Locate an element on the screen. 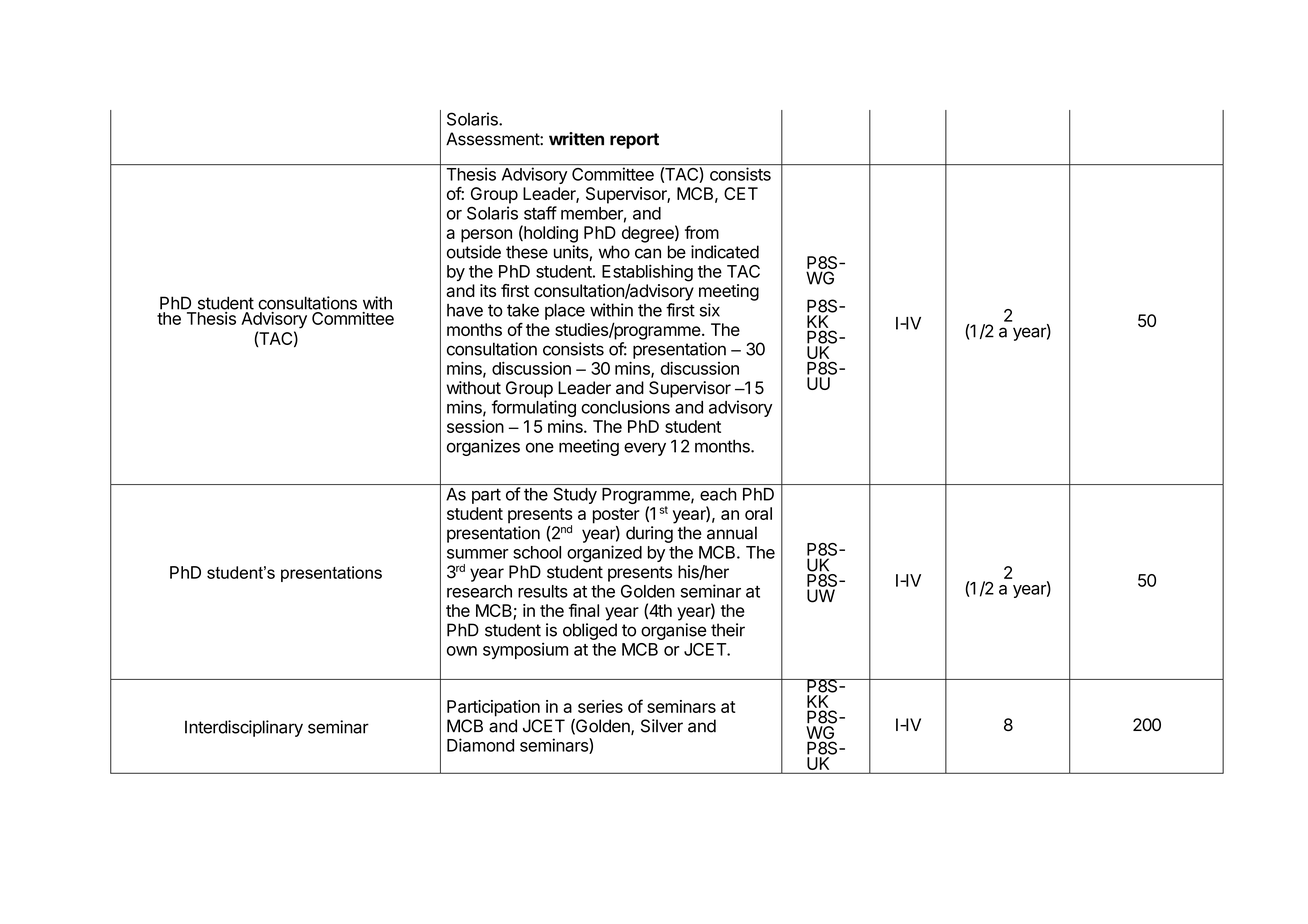  series is located at coordinates (600, 706).
